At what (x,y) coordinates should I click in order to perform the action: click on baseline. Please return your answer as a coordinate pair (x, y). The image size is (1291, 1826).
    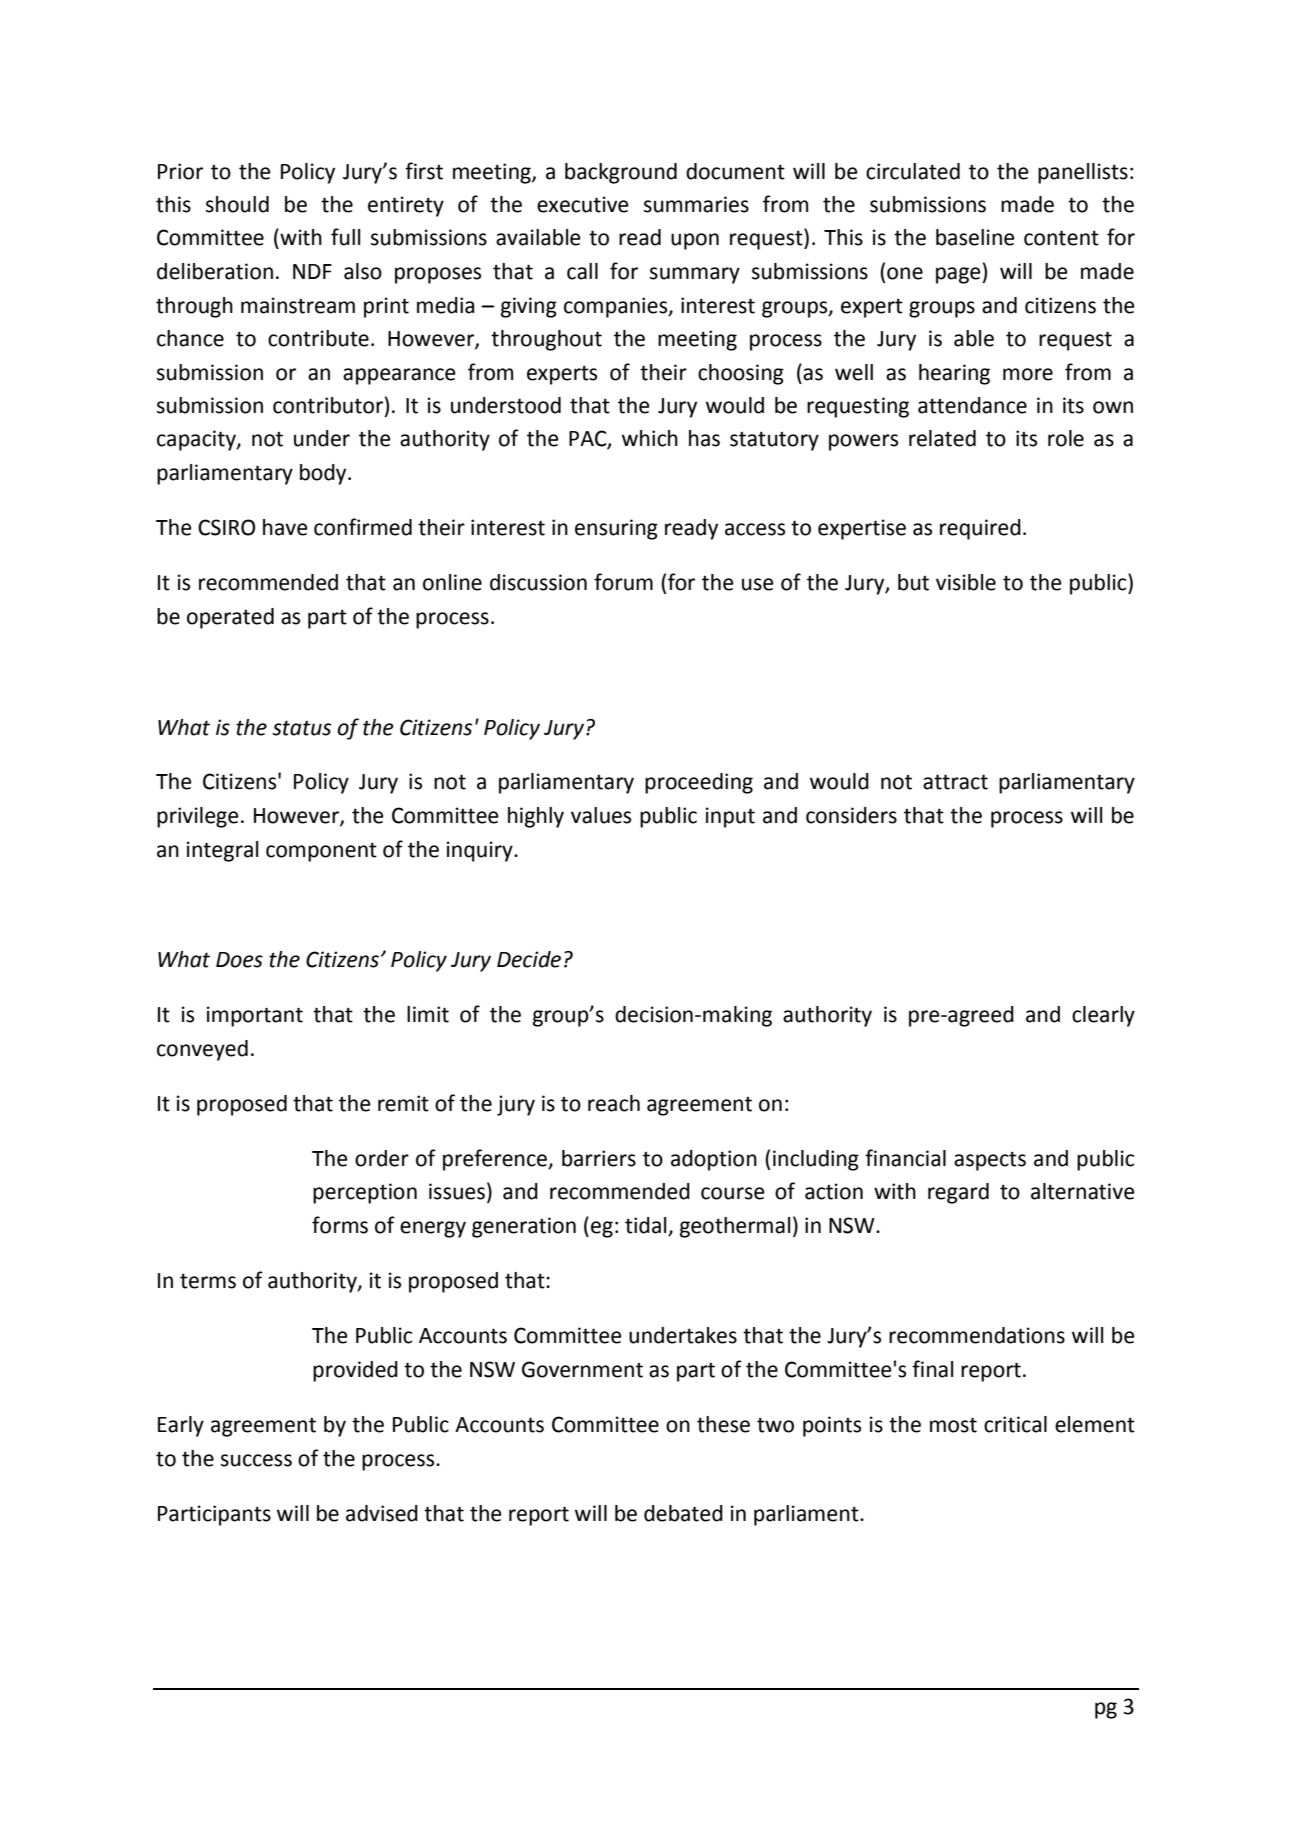
    Looking at the image, I should click on (975, 237).
